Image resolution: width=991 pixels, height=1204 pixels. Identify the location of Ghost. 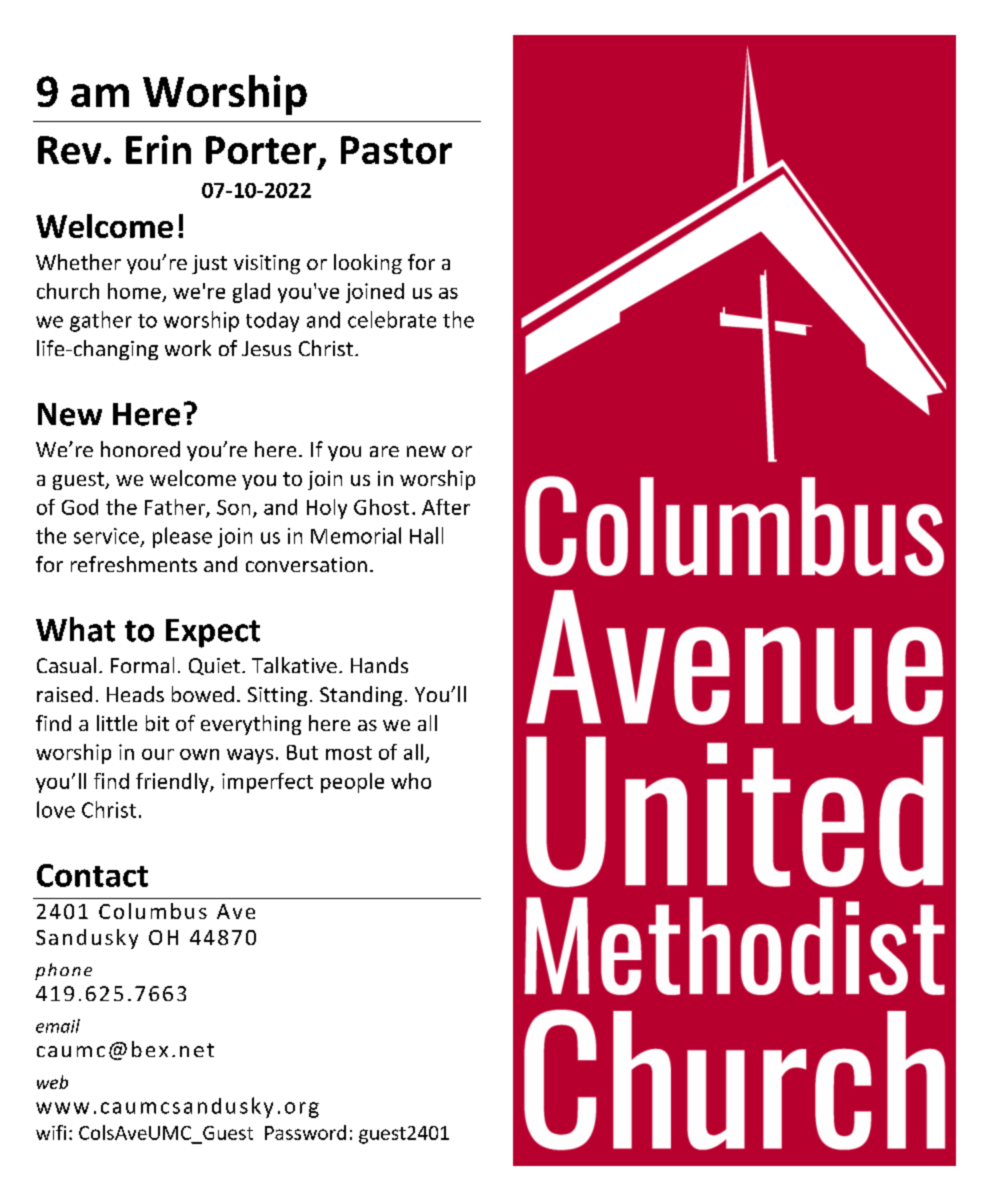
(381, 507).
